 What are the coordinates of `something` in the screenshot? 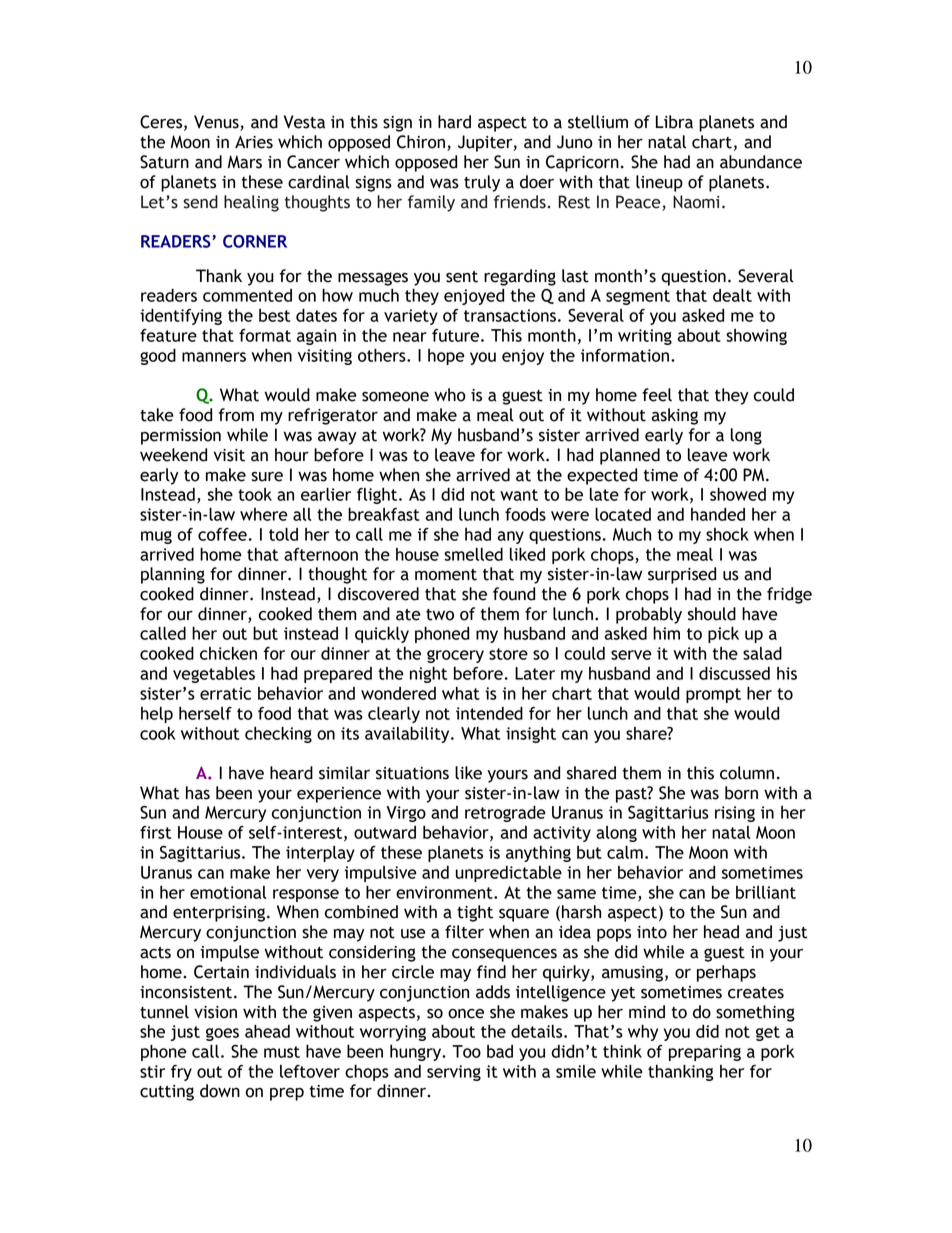 It's located at (755, 1013).
